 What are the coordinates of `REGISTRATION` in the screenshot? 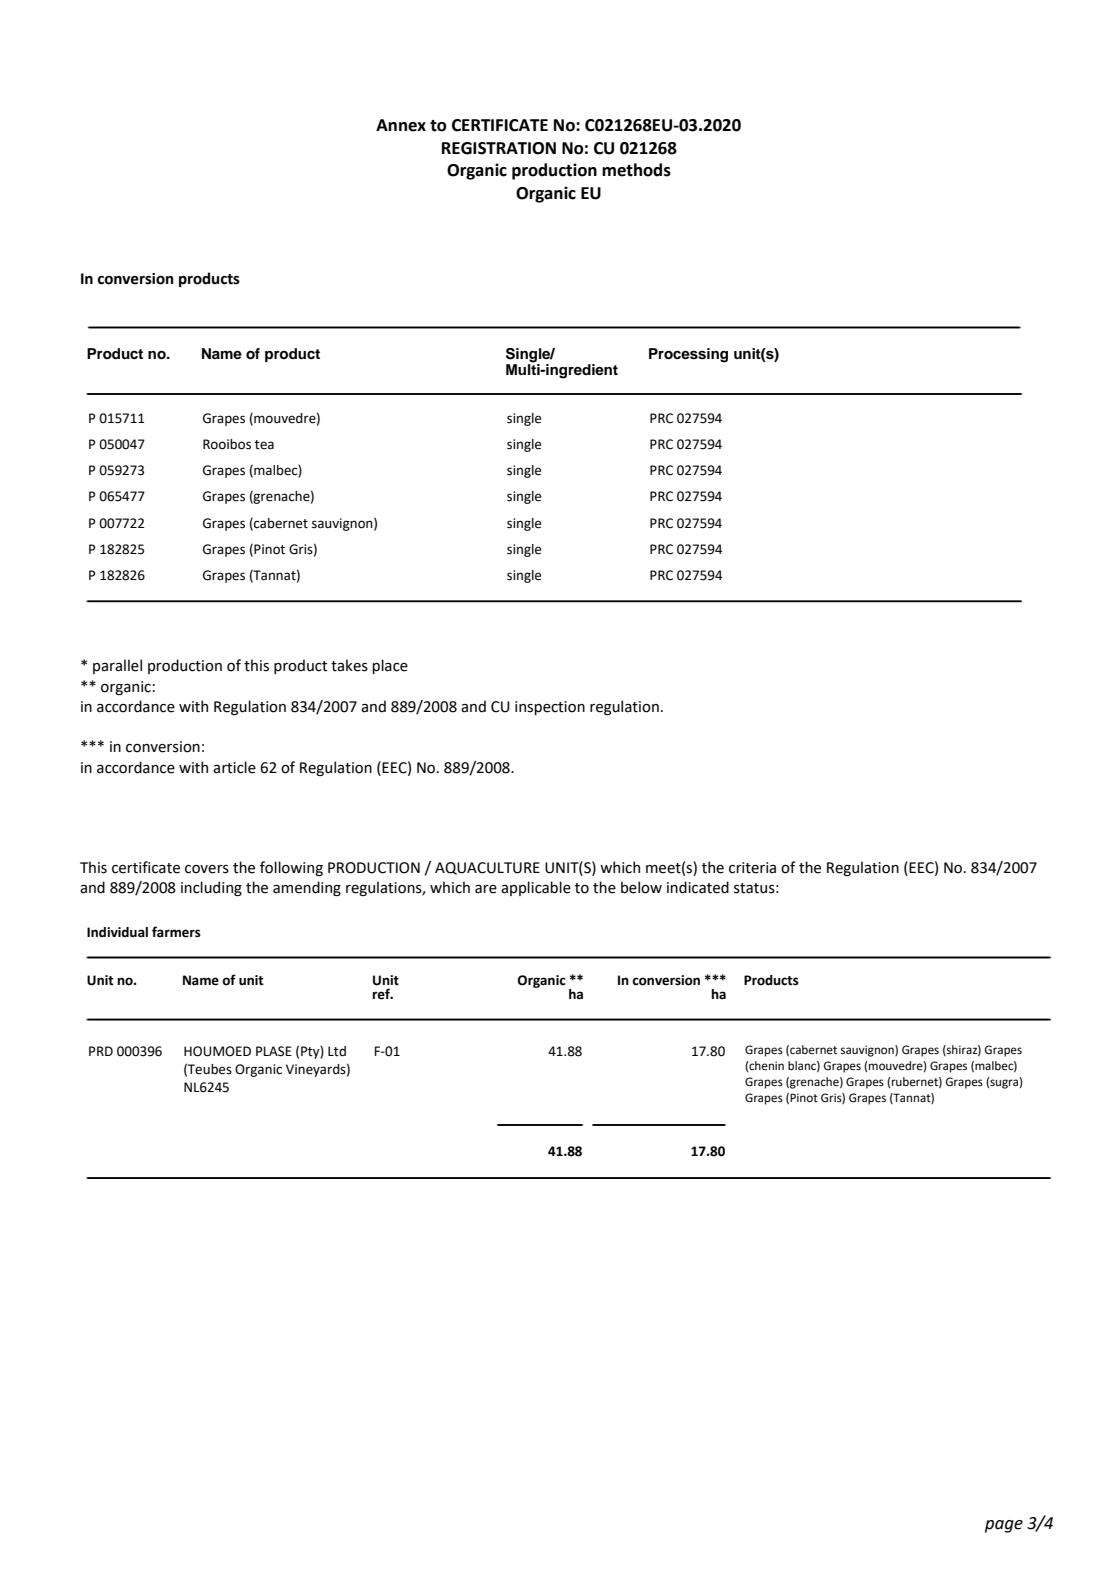 It's located at (499, 148).
